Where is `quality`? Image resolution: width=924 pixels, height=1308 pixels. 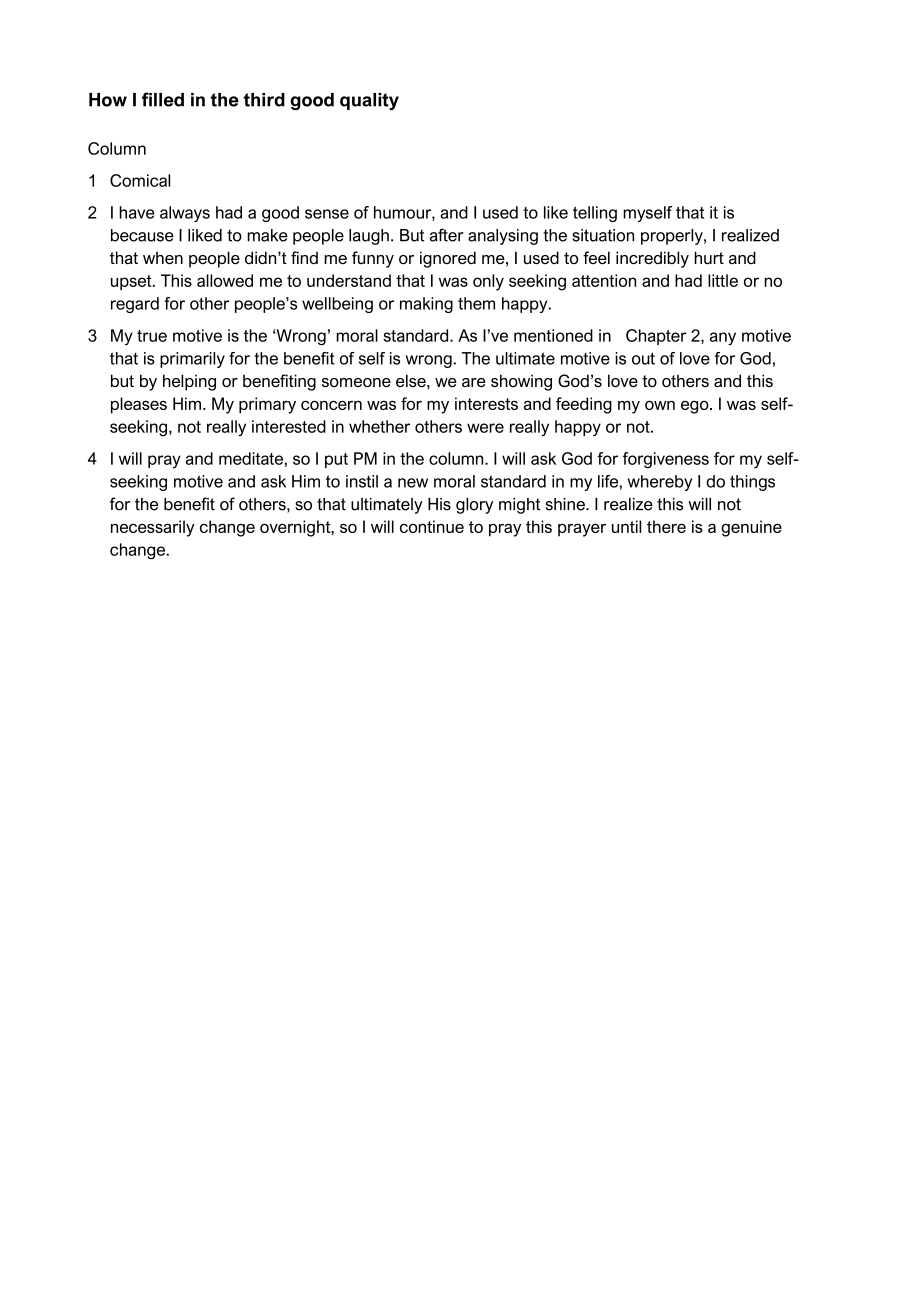 quality is located at coordinates (369, 101).
